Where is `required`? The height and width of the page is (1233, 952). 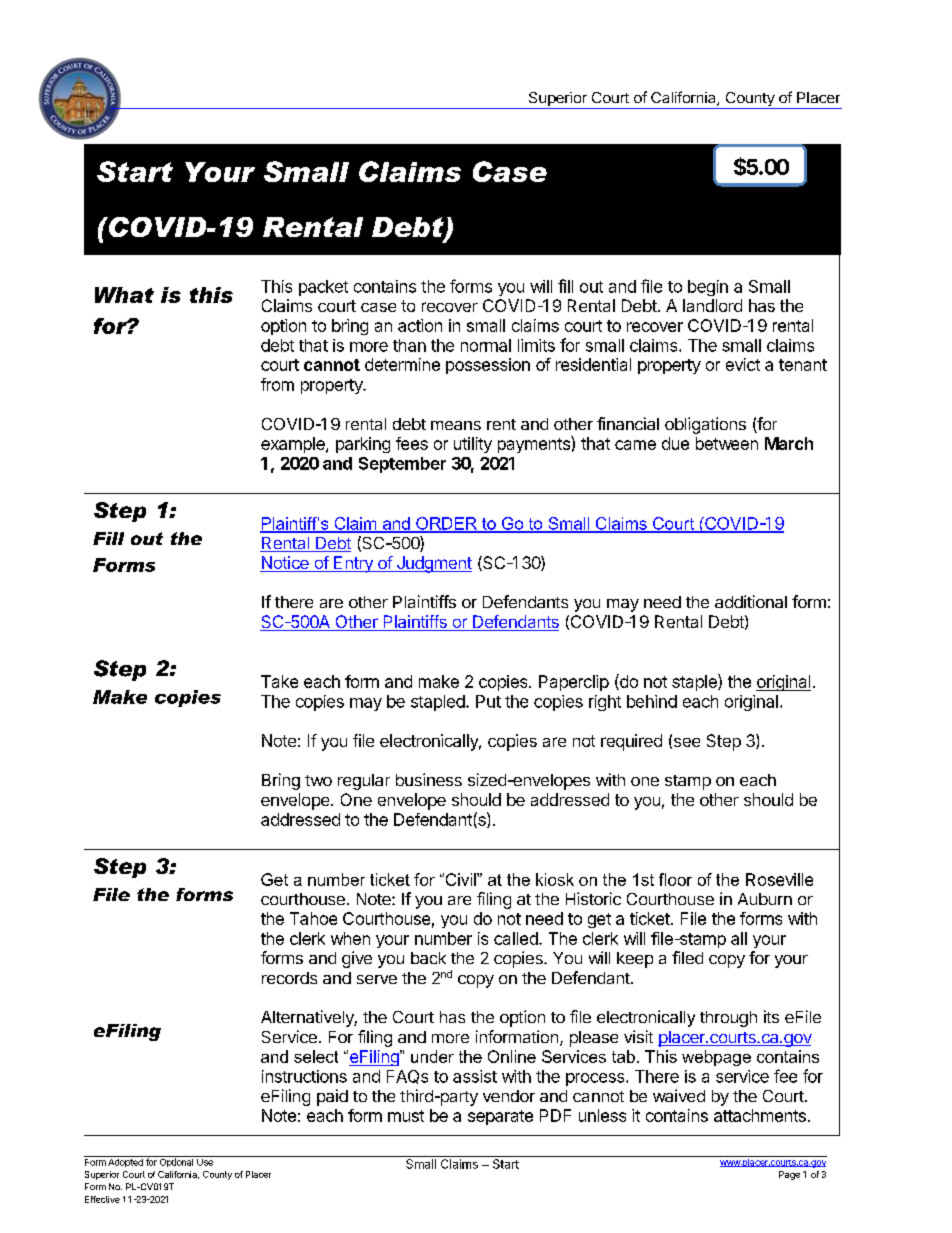
required is located at coordinates (631, 742).
